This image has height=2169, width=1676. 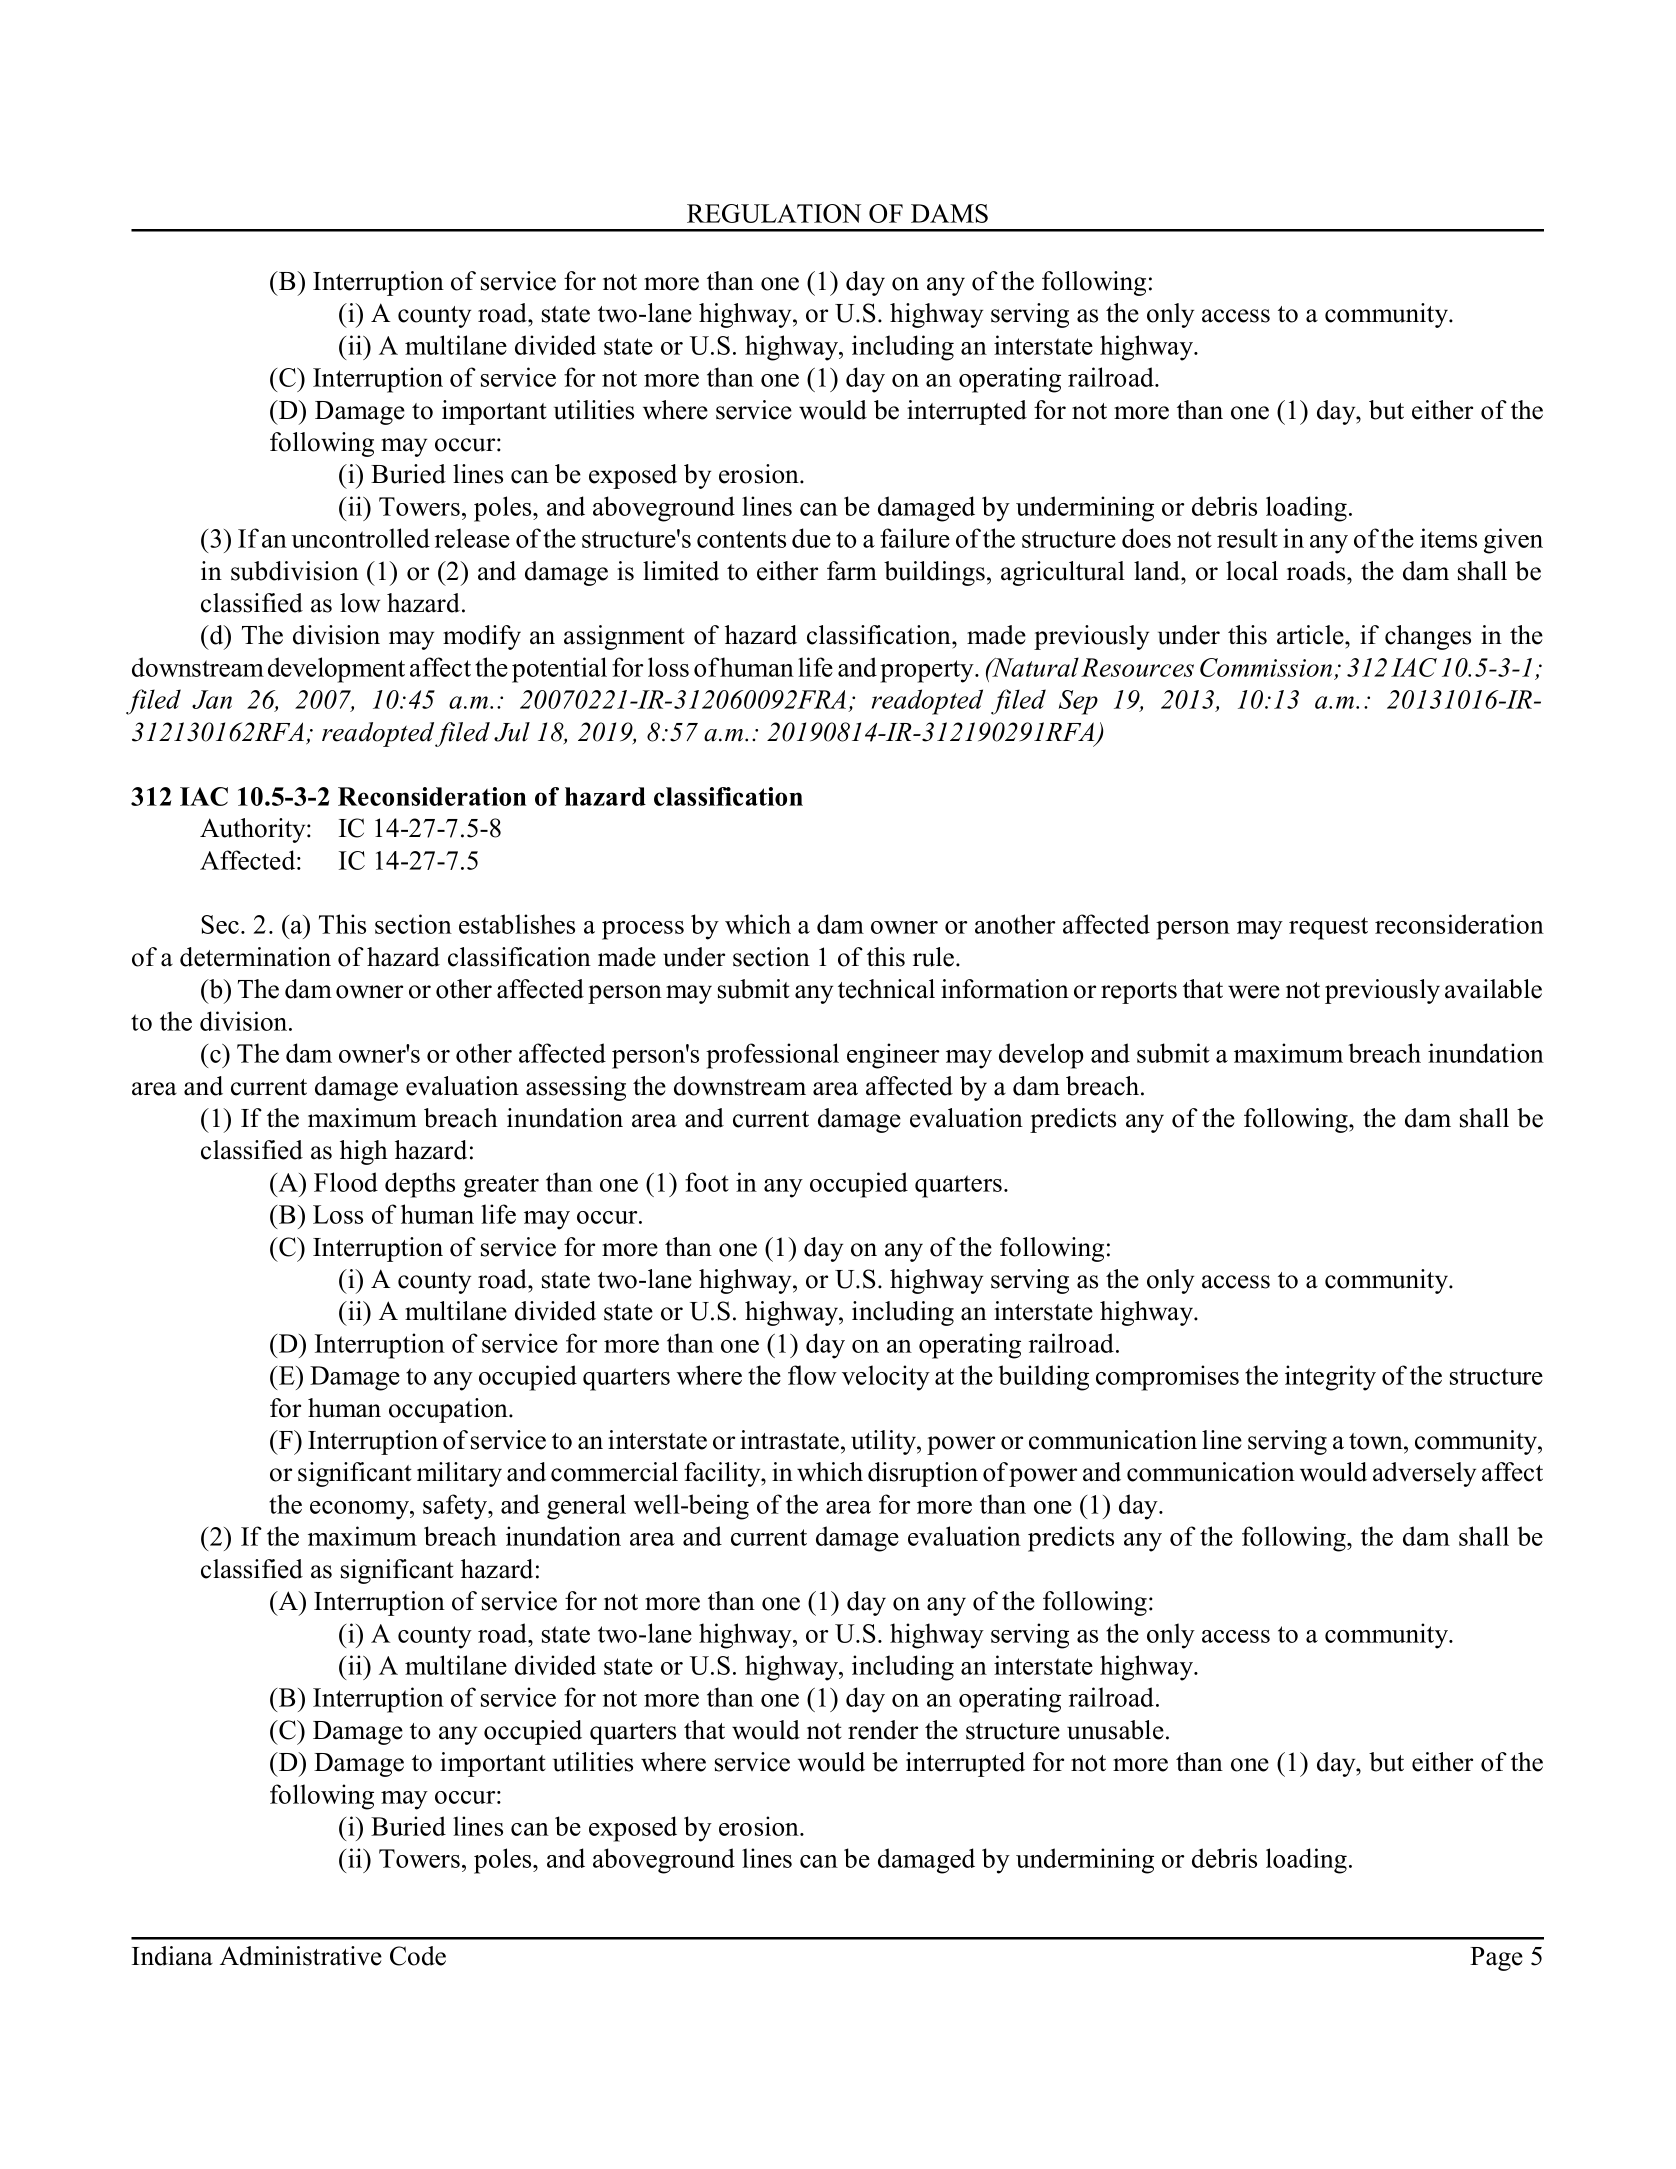 What do you see at coordinates (301, 1956) in the image?
I see `Administrative` at bounding box center [301, 1956].
